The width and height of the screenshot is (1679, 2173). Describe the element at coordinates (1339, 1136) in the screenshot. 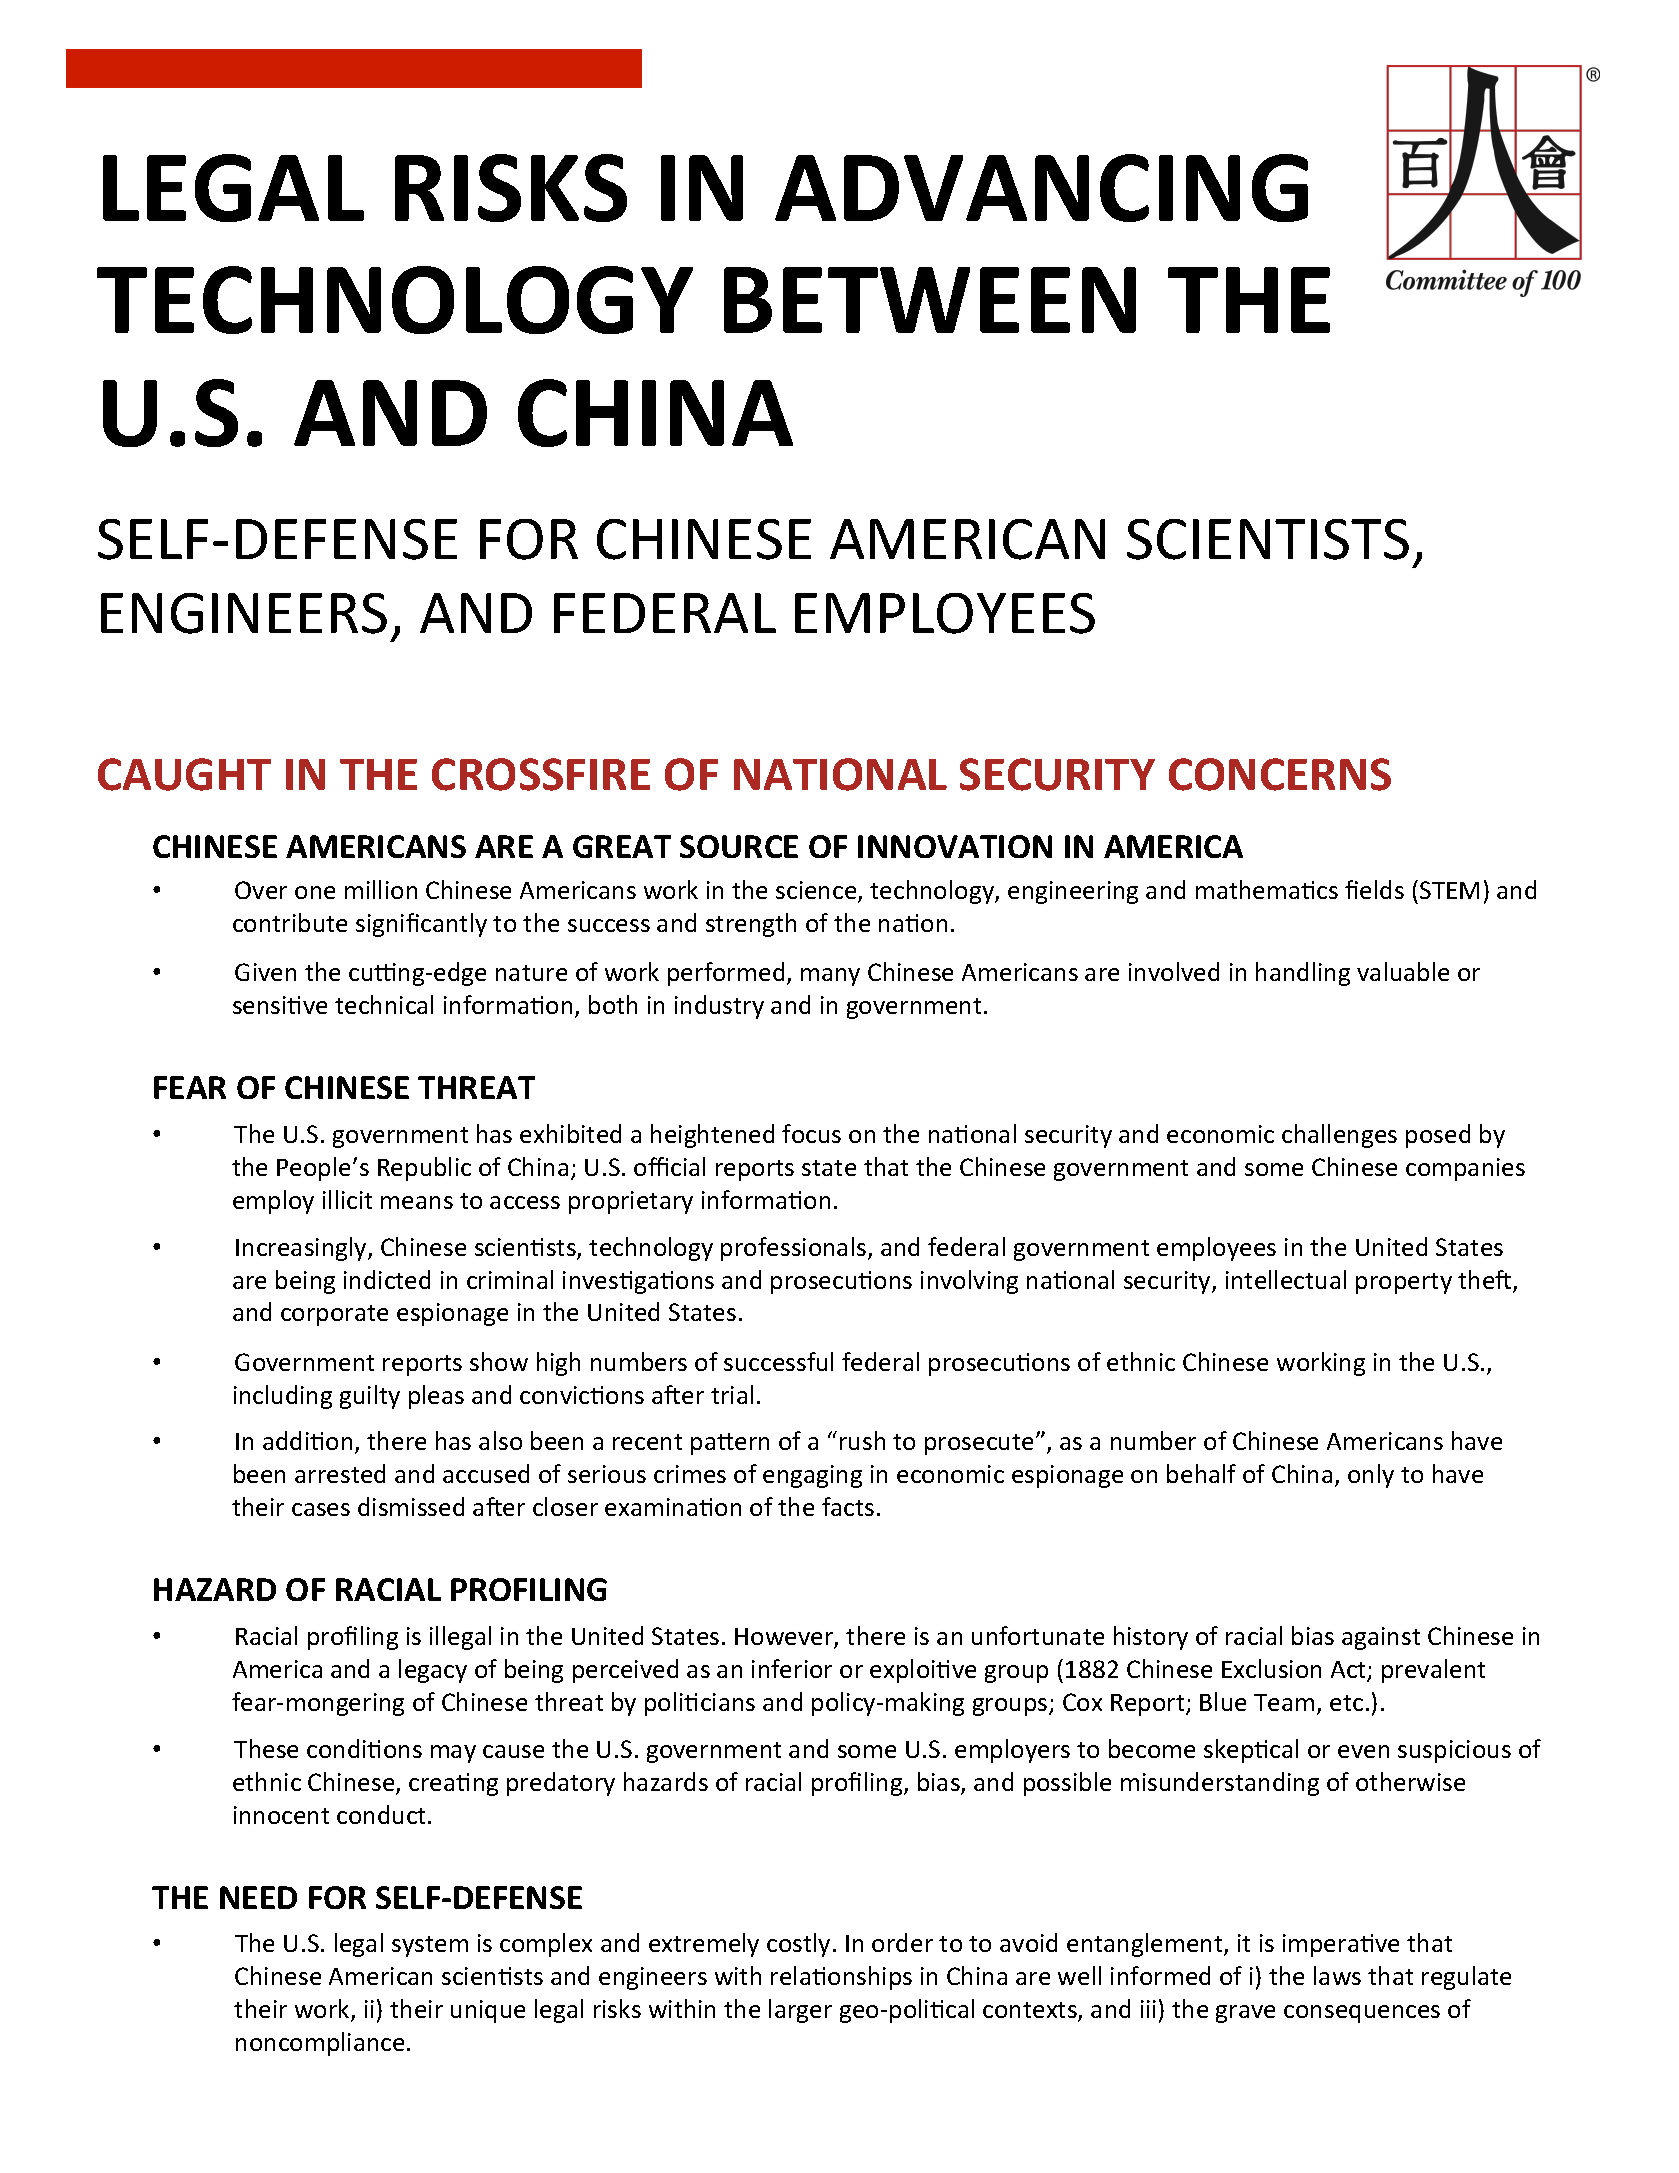

I see `challenges` at that location.
